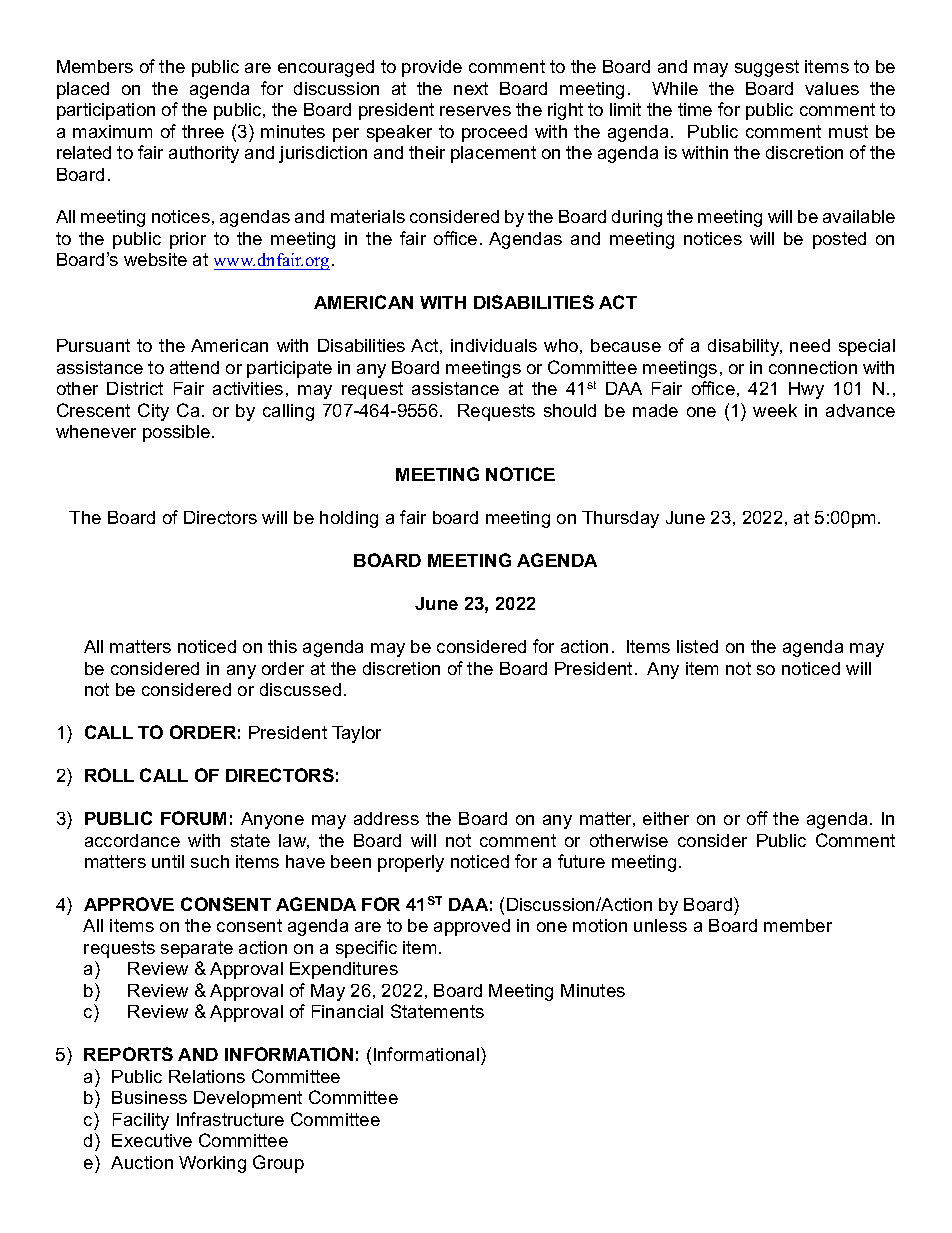 This screenshot has width=952, height=1233. What do you see at coordinates (475, 111) in the screenshot?
I see `reserves` at bounding box center [475, 111].
